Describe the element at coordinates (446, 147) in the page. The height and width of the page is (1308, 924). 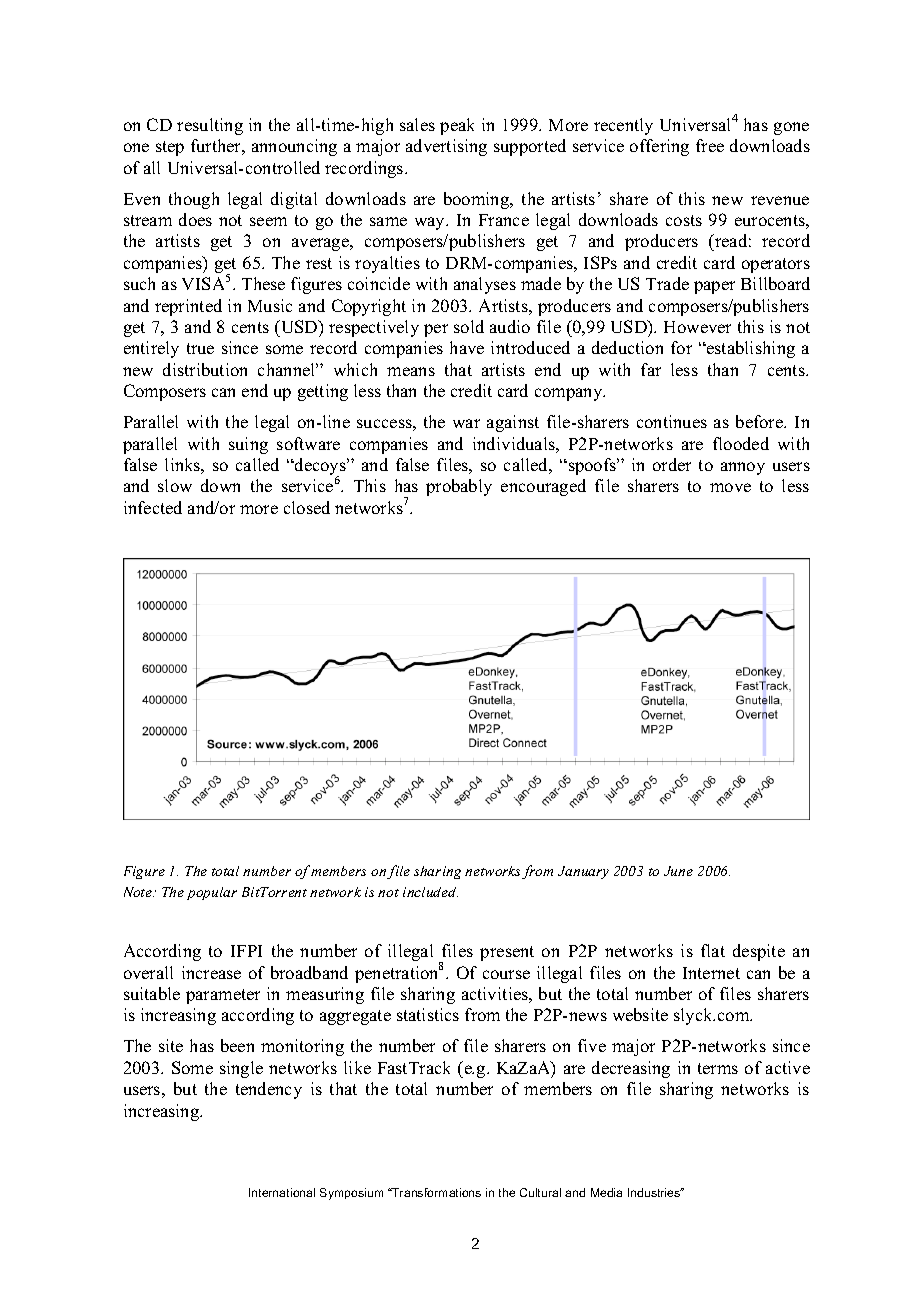
I see `advertising` at that location.
